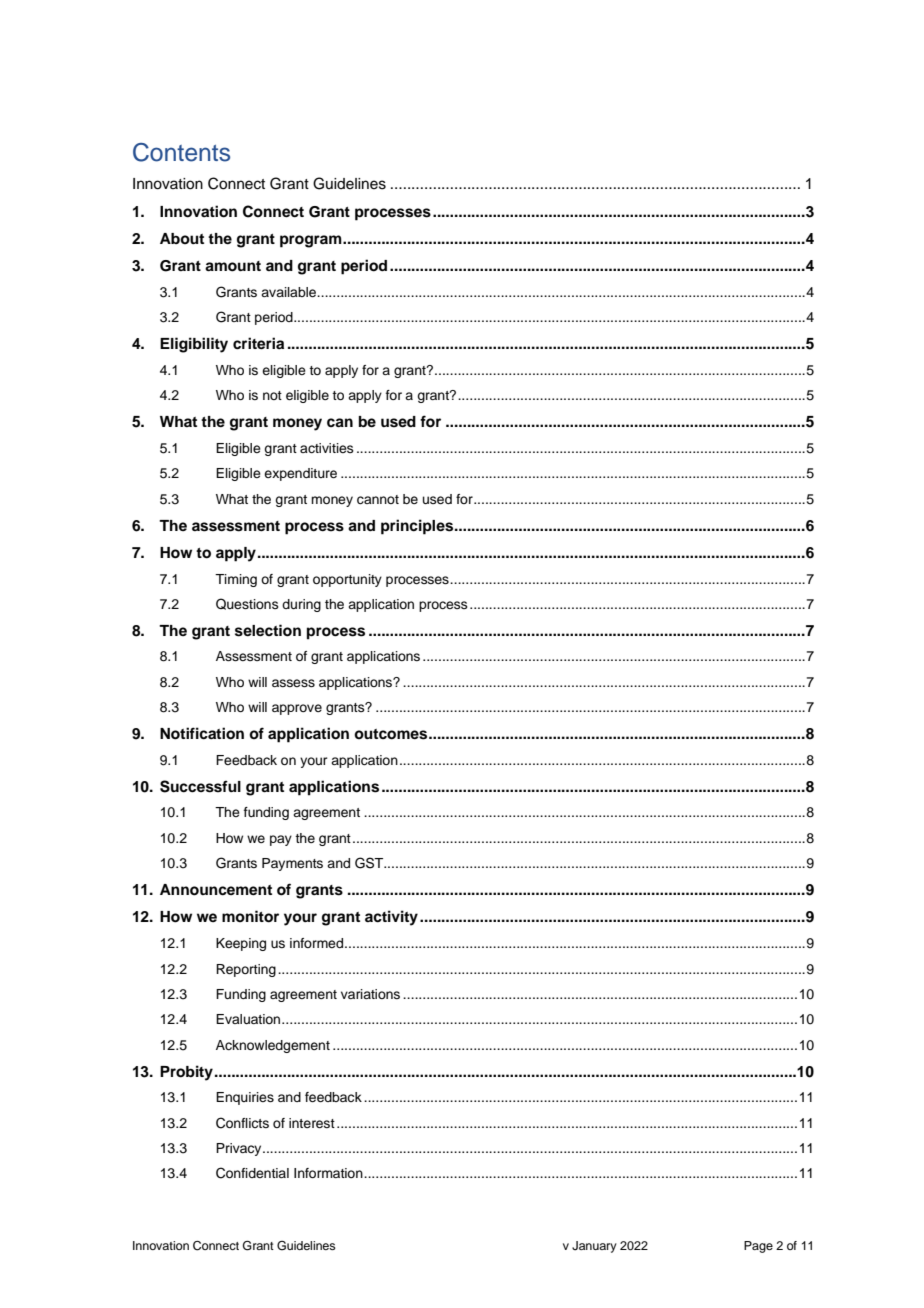  Describe the element at coordinates (370, 994) in the document. I see `variations` at that location.
